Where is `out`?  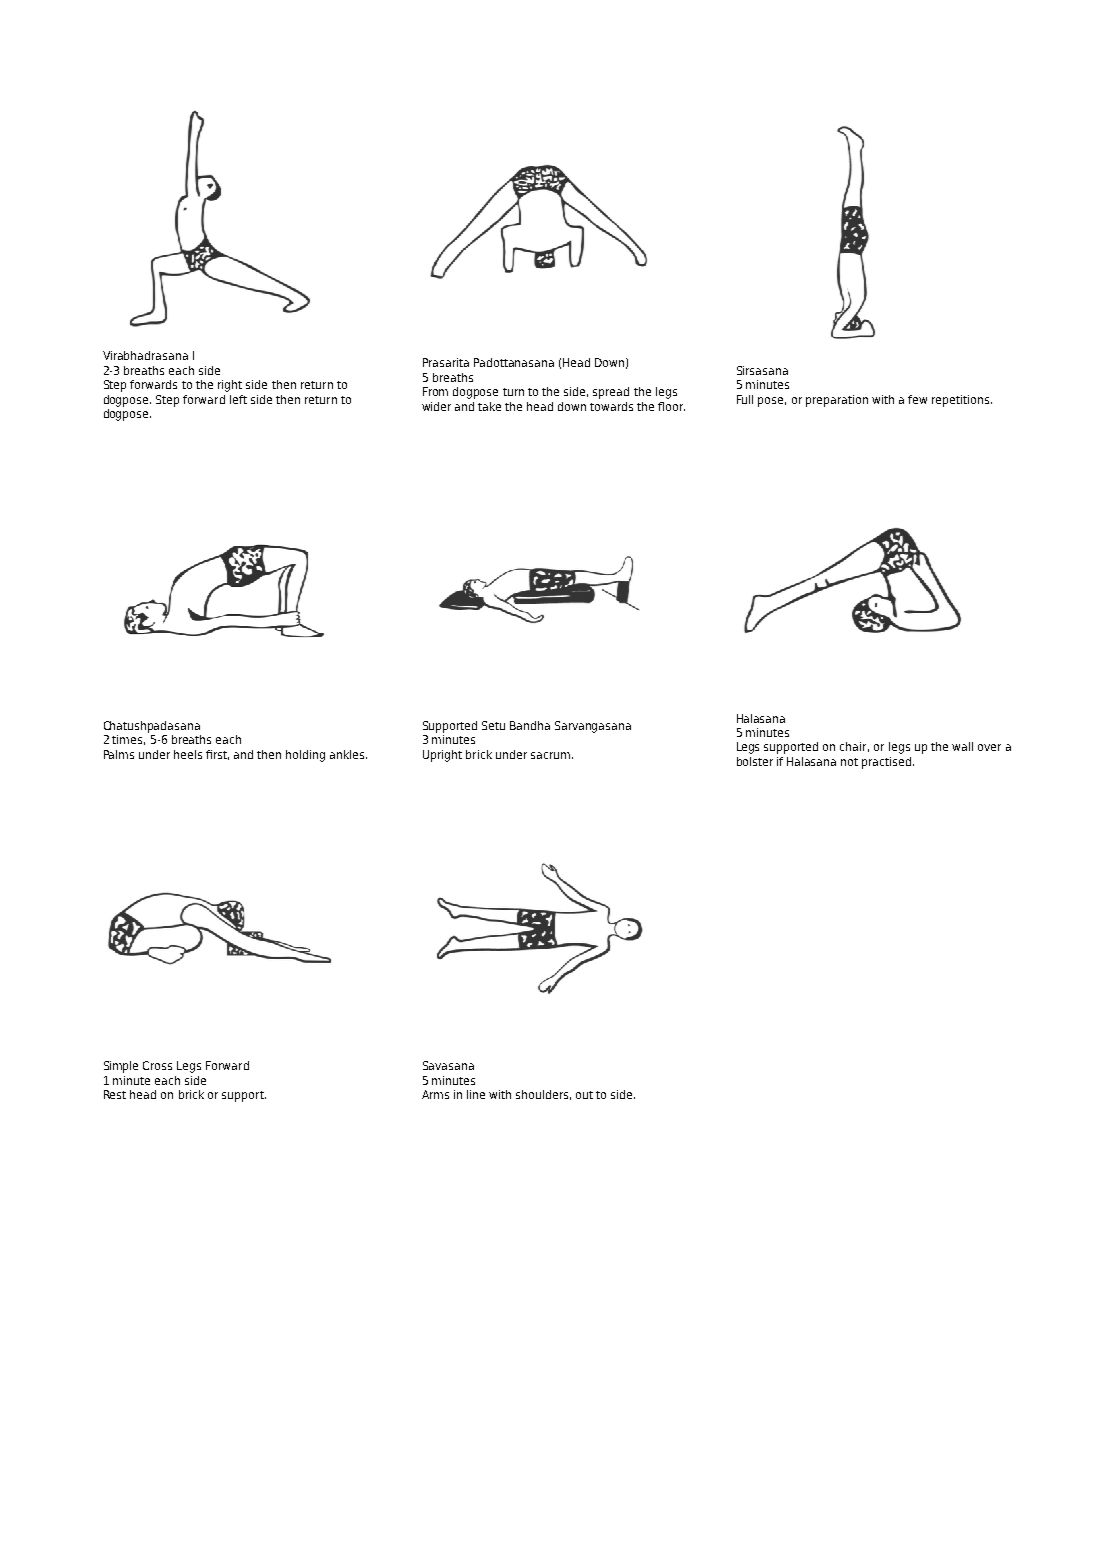
out is located at coordinates (584, 1095).
